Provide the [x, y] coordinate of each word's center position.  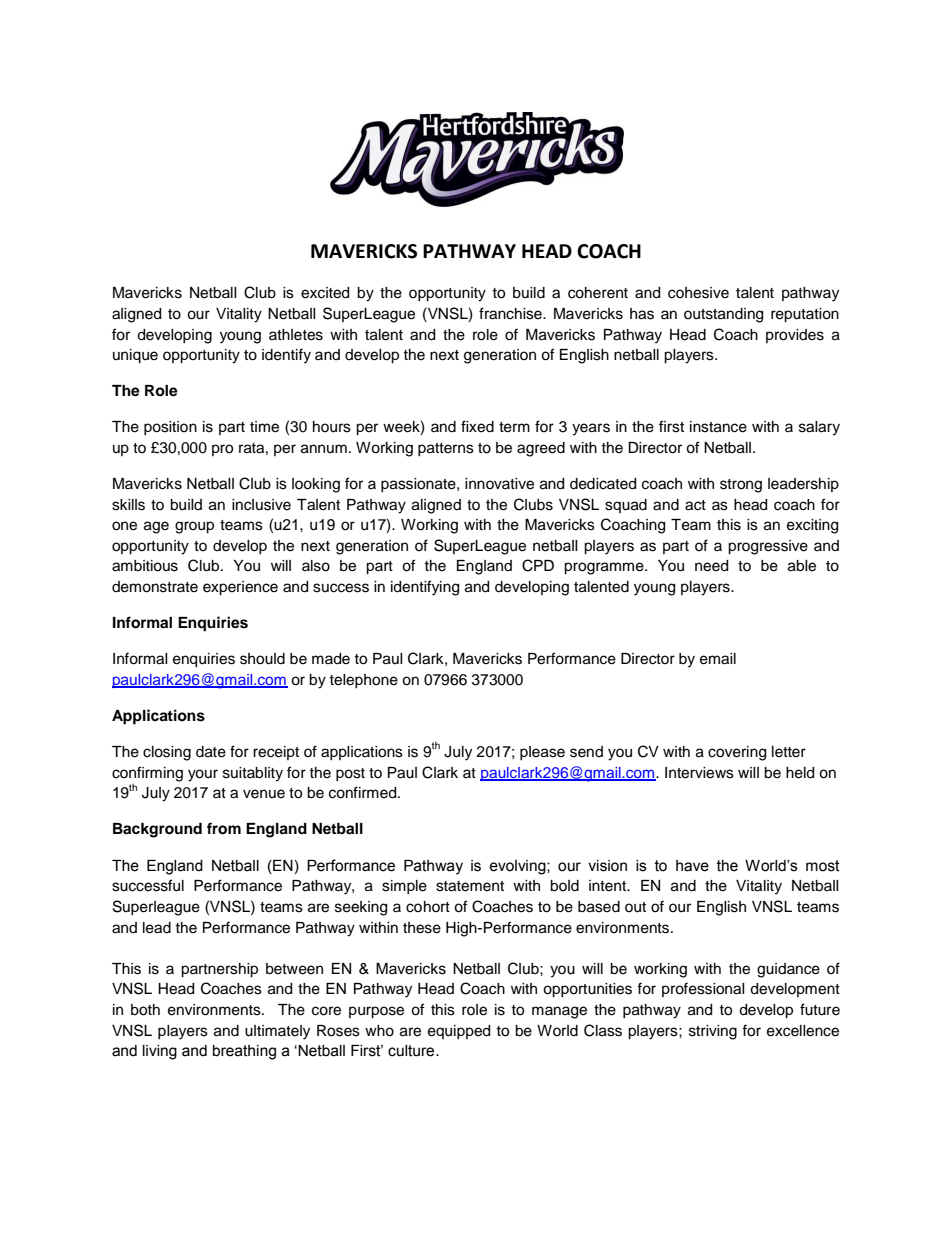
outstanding [723, 315]
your [203, 775]
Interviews [699, 773]
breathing [244, 1052]
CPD [538, 565]
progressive [768, 547]
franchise [511, 313]
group [194, 527]
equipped [459, 1032]
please [542, 753]
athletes [296, 335]
